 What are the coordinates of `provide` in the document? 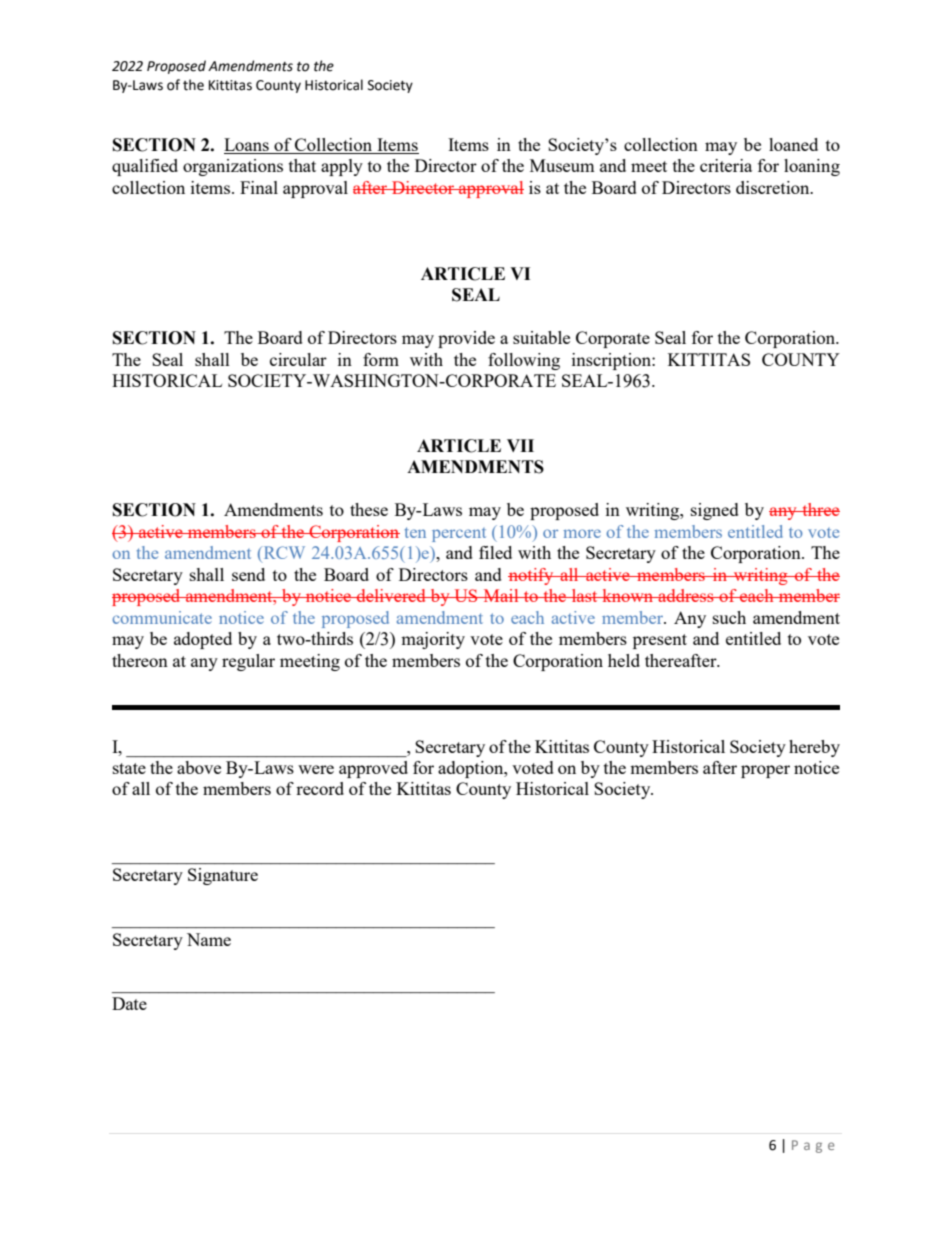 It's located at (466, 339).
